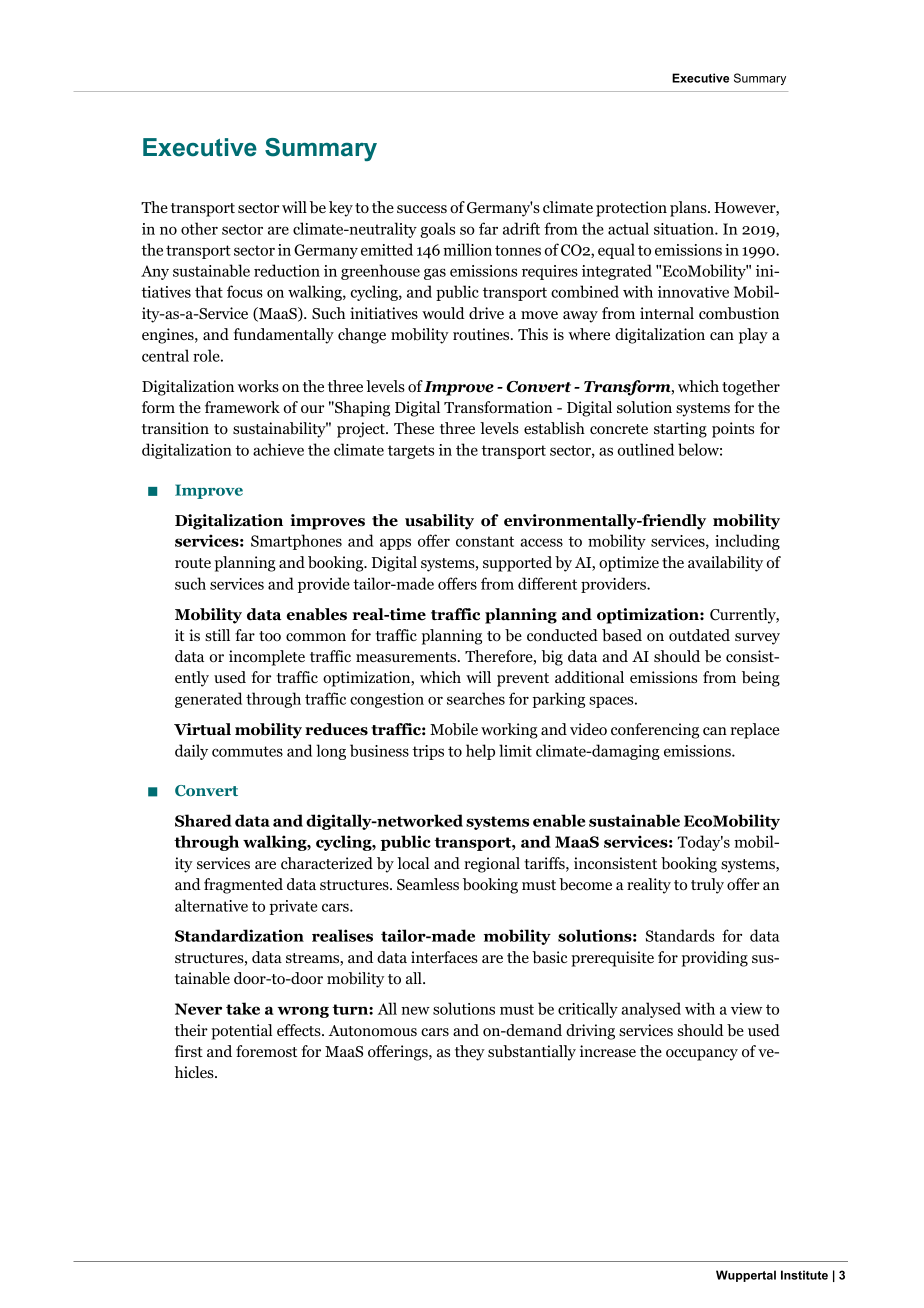  I want to click on they, so click(470, 1053).
